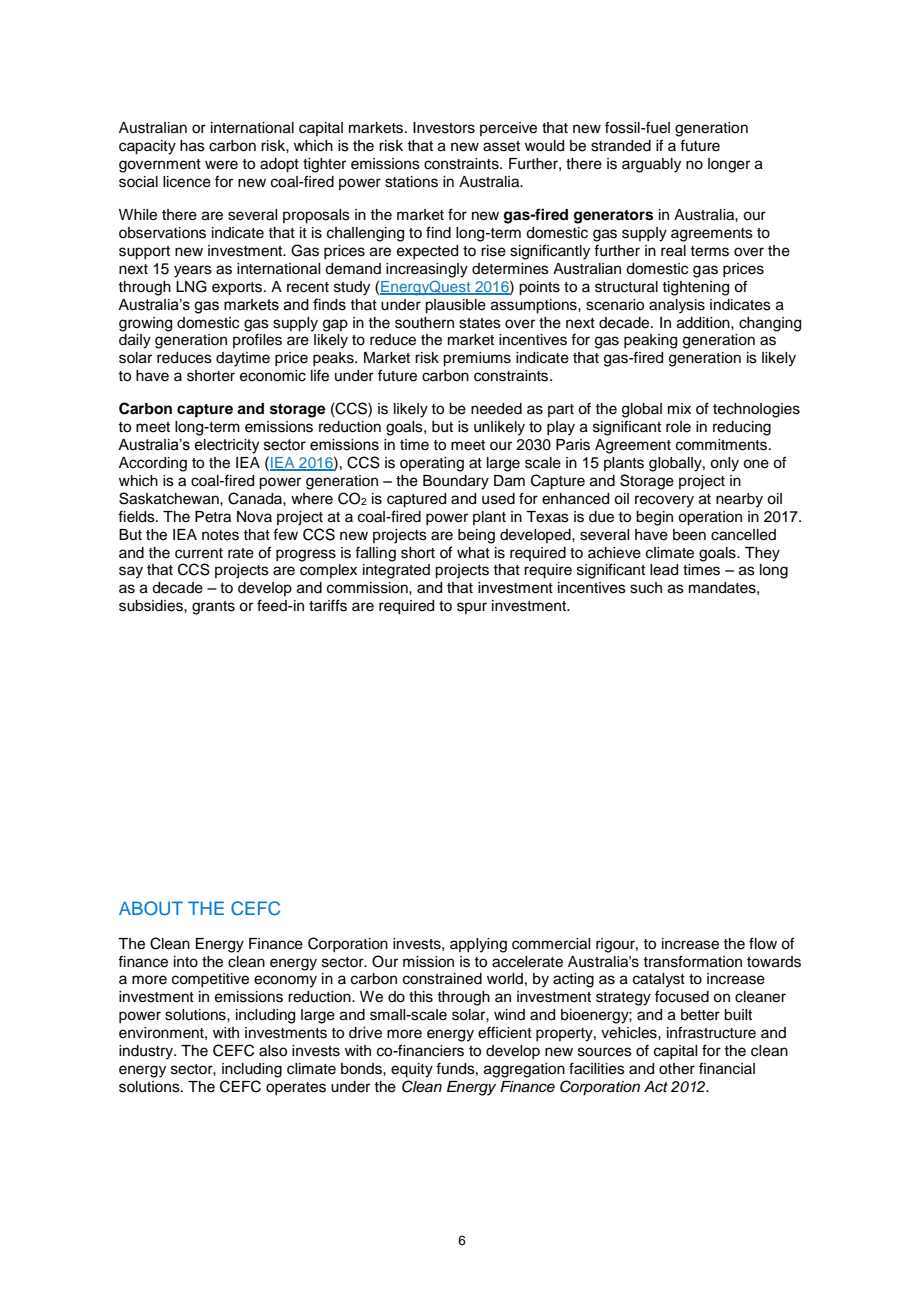  What do you see at coordinates (444, 128) in the document?
I see `Investors` at bounding box center [444, 128].
